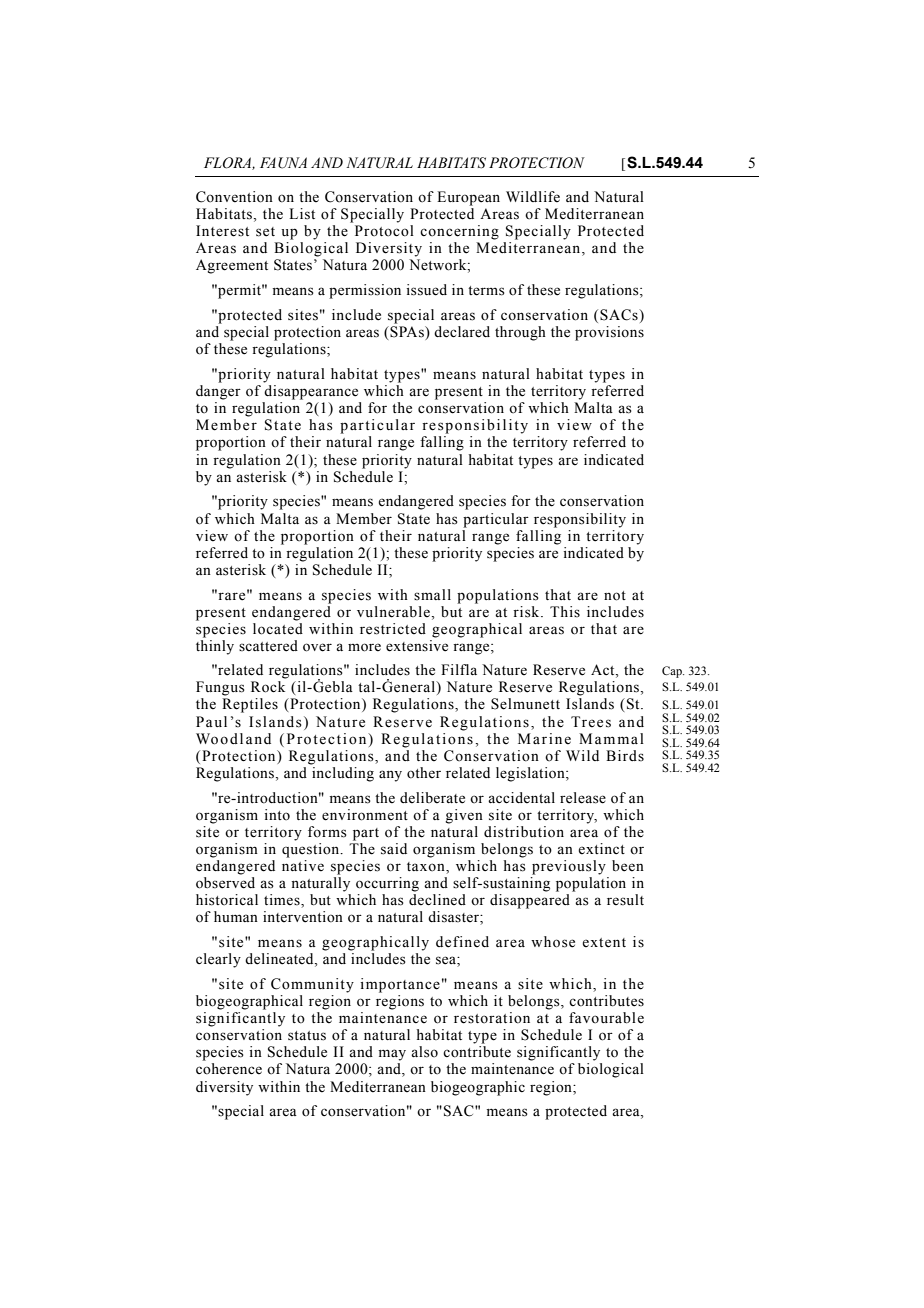 The width and height of the image is (924, 1308). I want to click on provisions, so click(609, 333).
